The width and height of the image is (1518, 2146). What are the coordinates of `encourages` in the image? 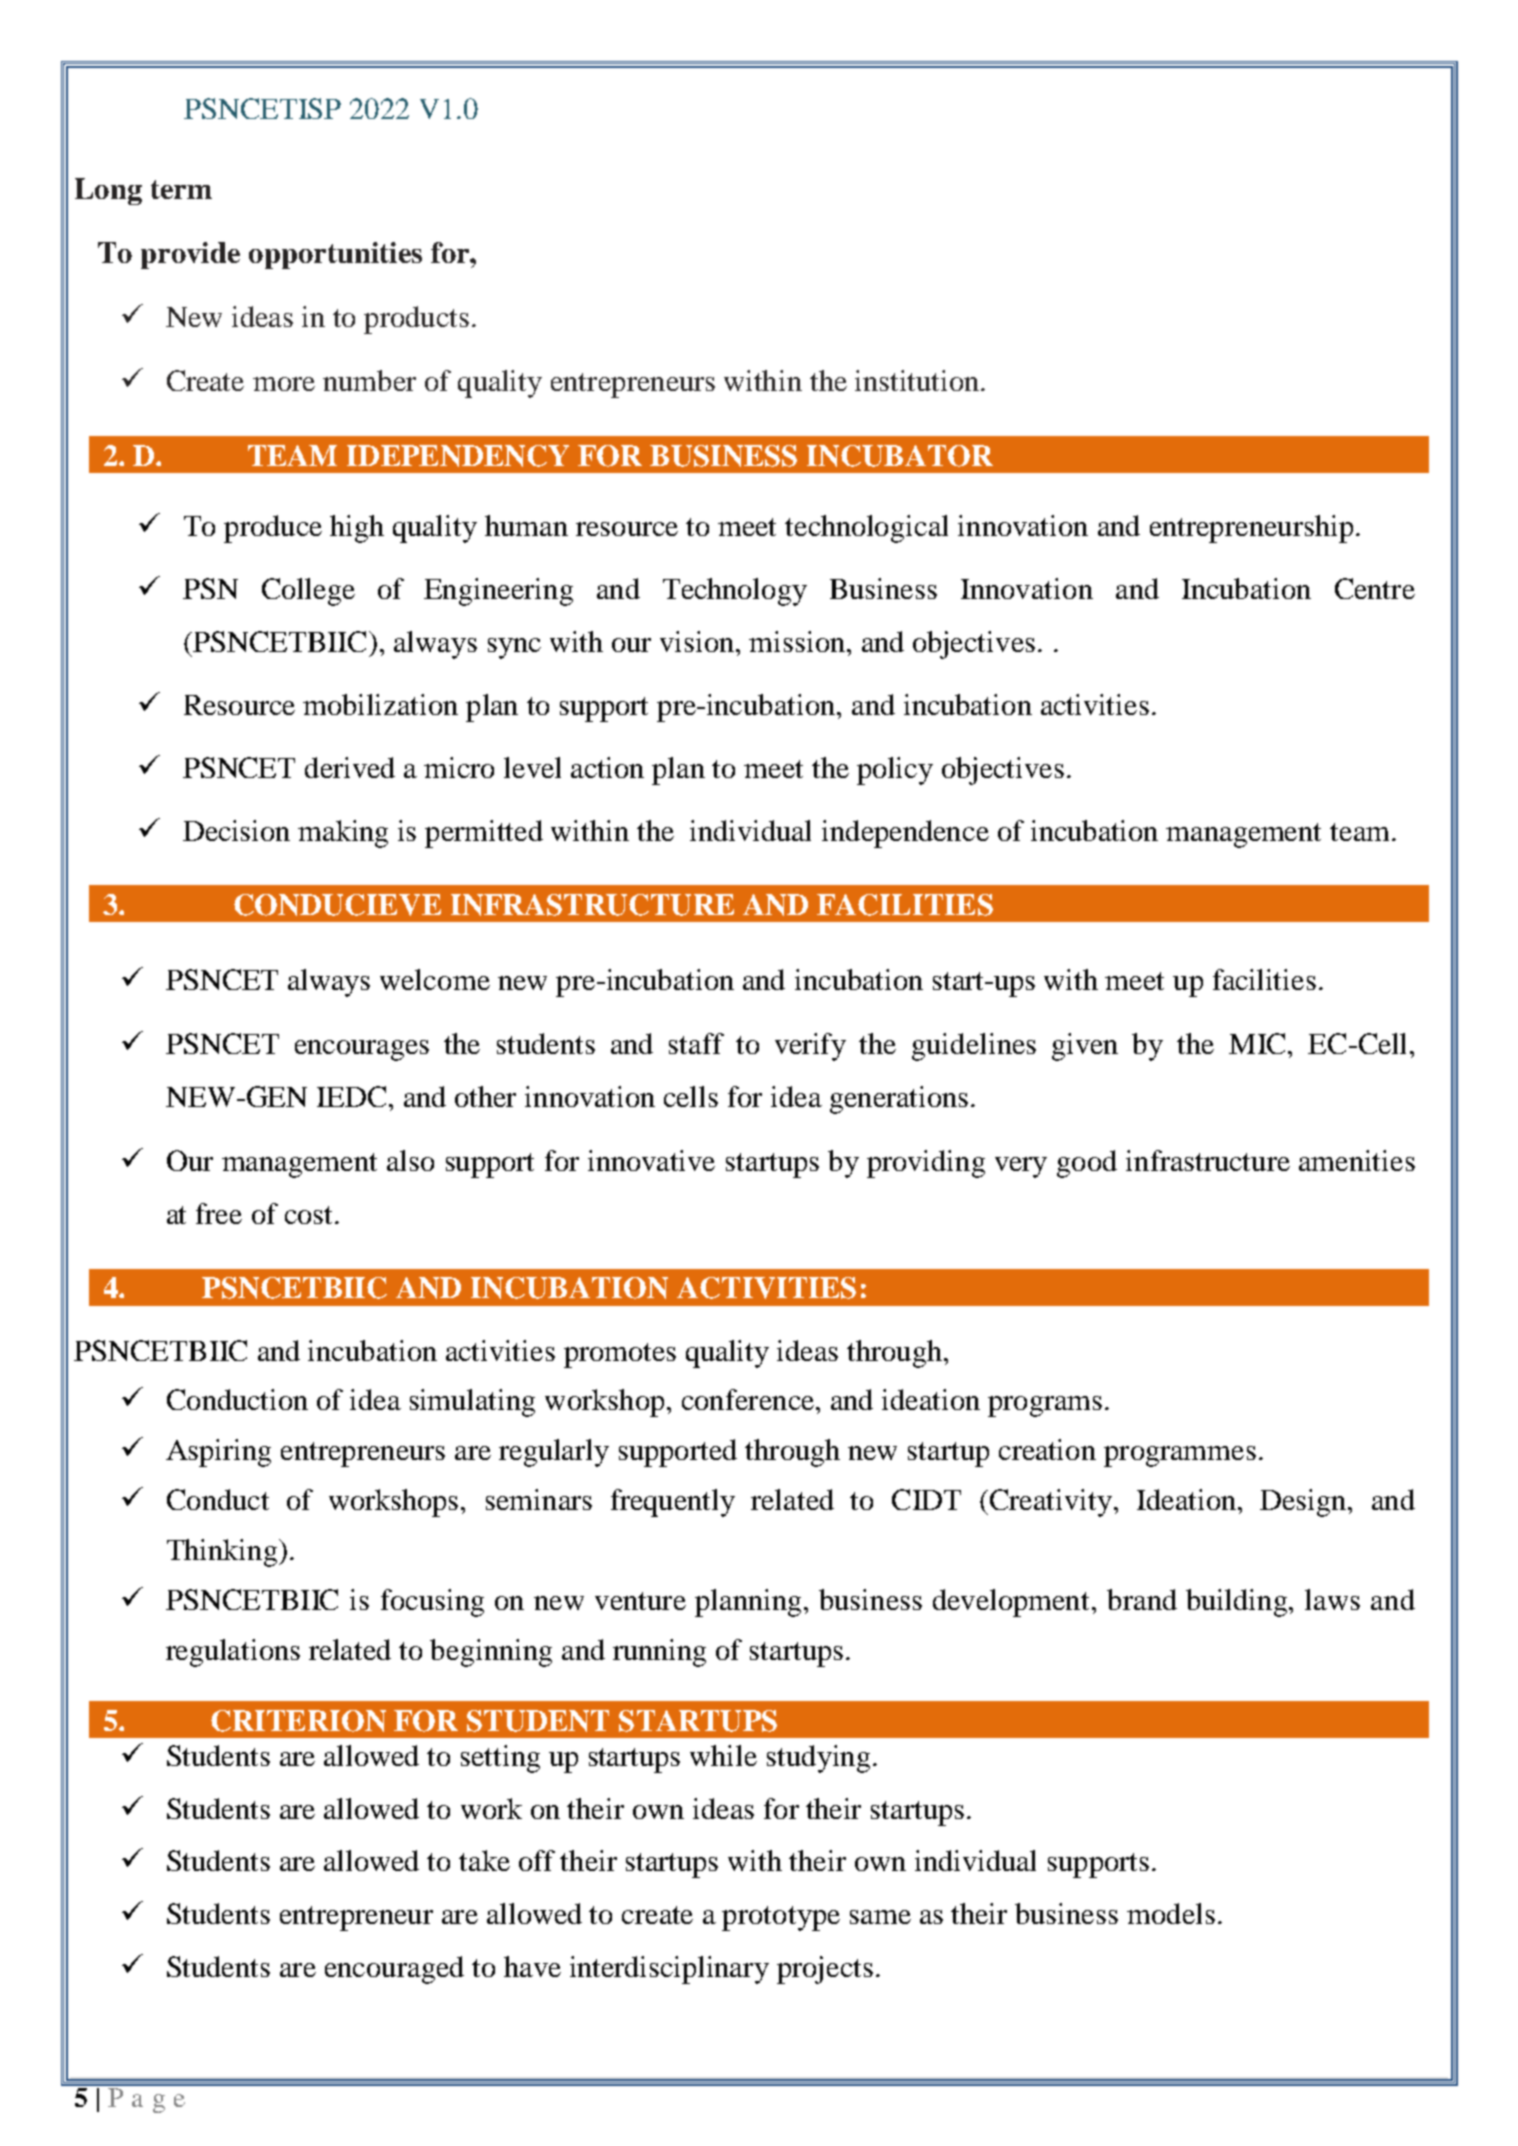 It's located at (362, 1050).
